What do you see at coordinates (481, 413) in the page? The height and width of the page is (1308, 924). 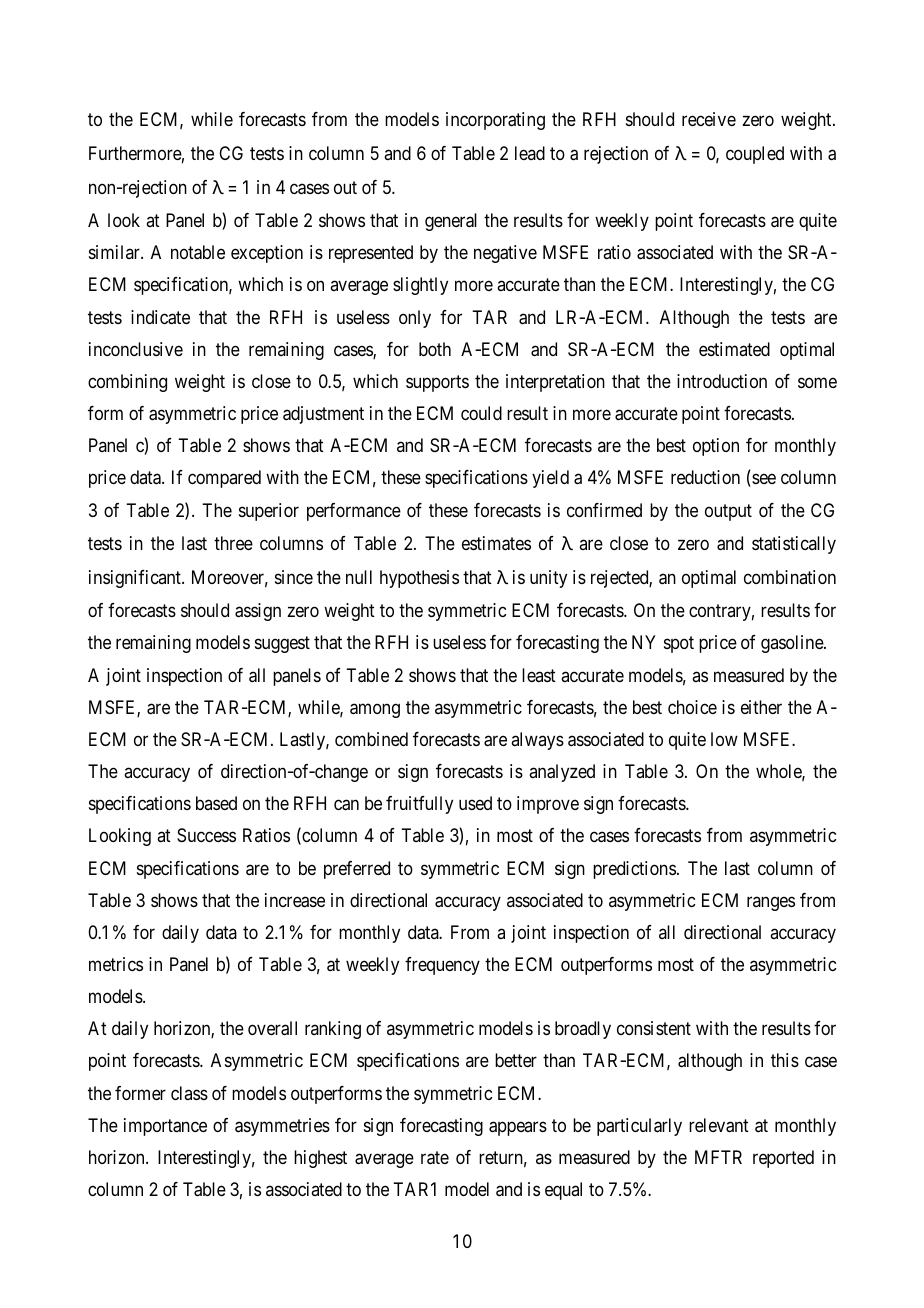 I see `could` at bounding box center [481, 413].
